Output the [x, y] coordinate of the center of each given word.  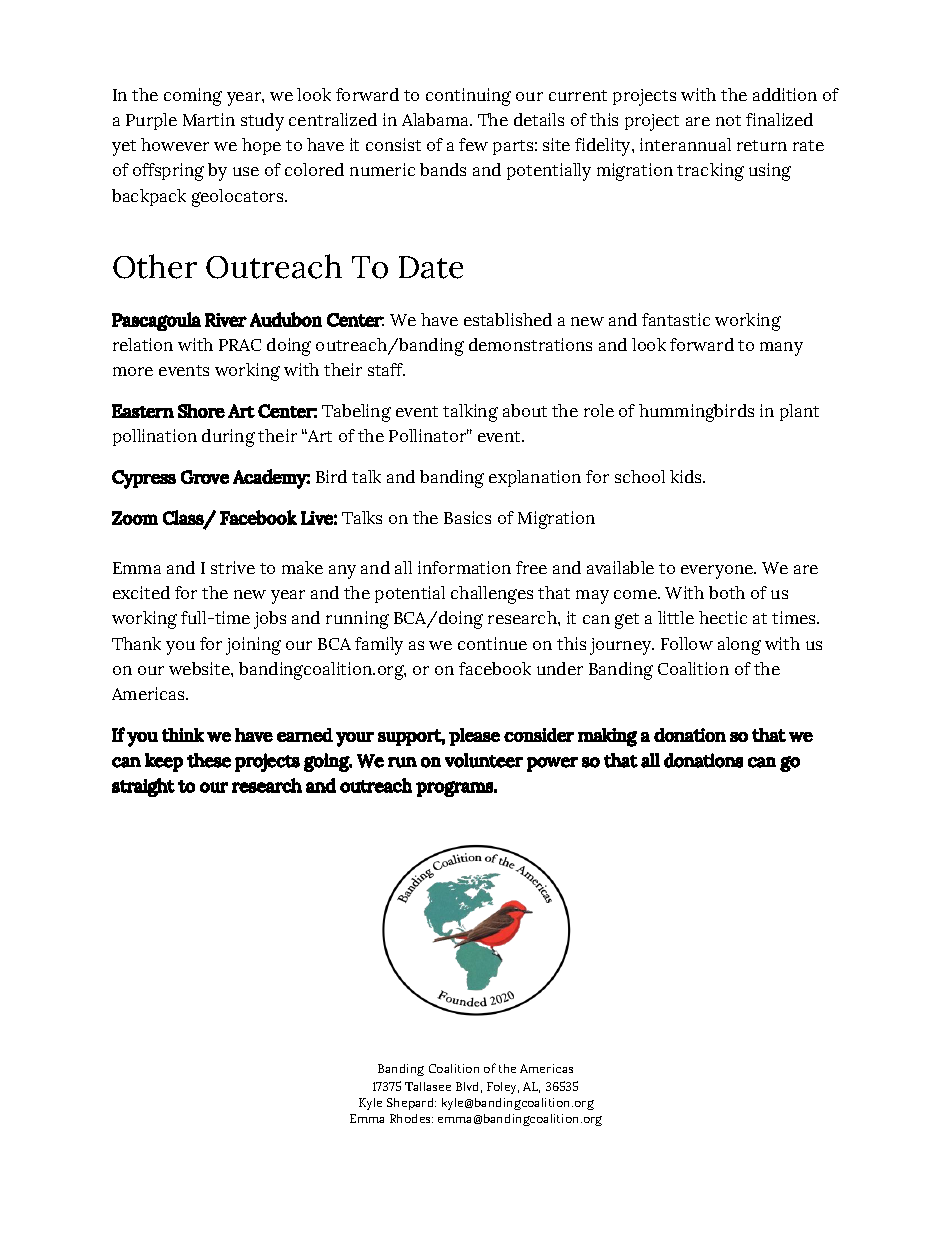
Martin [209, 119]
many [781, 349]
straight [143, 787]
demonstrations [530, 344]
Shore [201, 411]
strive [233, 567]
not [728, 120]
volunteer [484, 760]
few [473, 144]
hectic [723, 617]
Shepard [411, 1104]
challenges [492, 595]
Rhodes [411, 1118]
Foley [503, 1088]
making [607, 737]
